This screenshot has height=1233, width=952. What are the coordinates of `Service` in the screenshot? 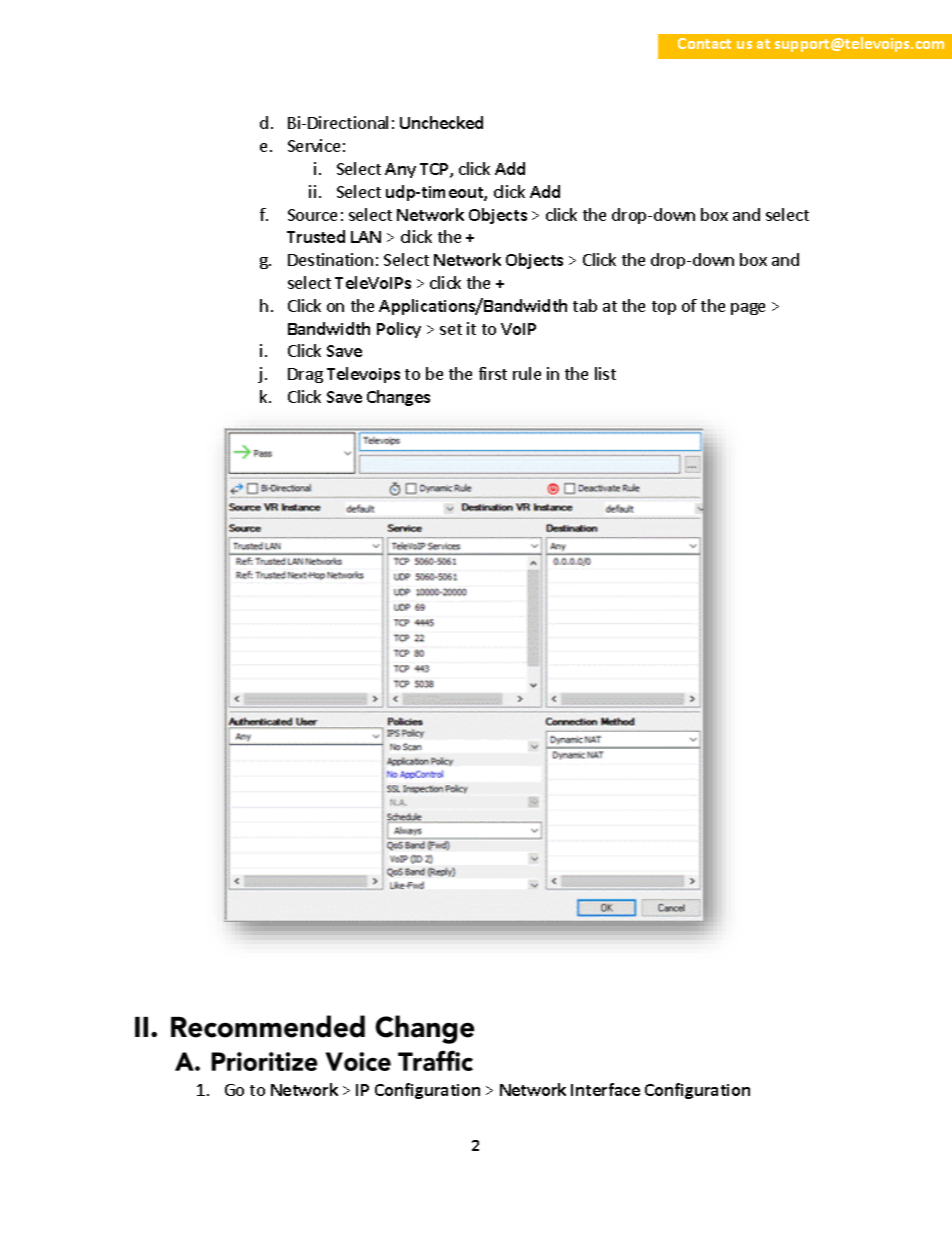 It's located at (314, 145).
